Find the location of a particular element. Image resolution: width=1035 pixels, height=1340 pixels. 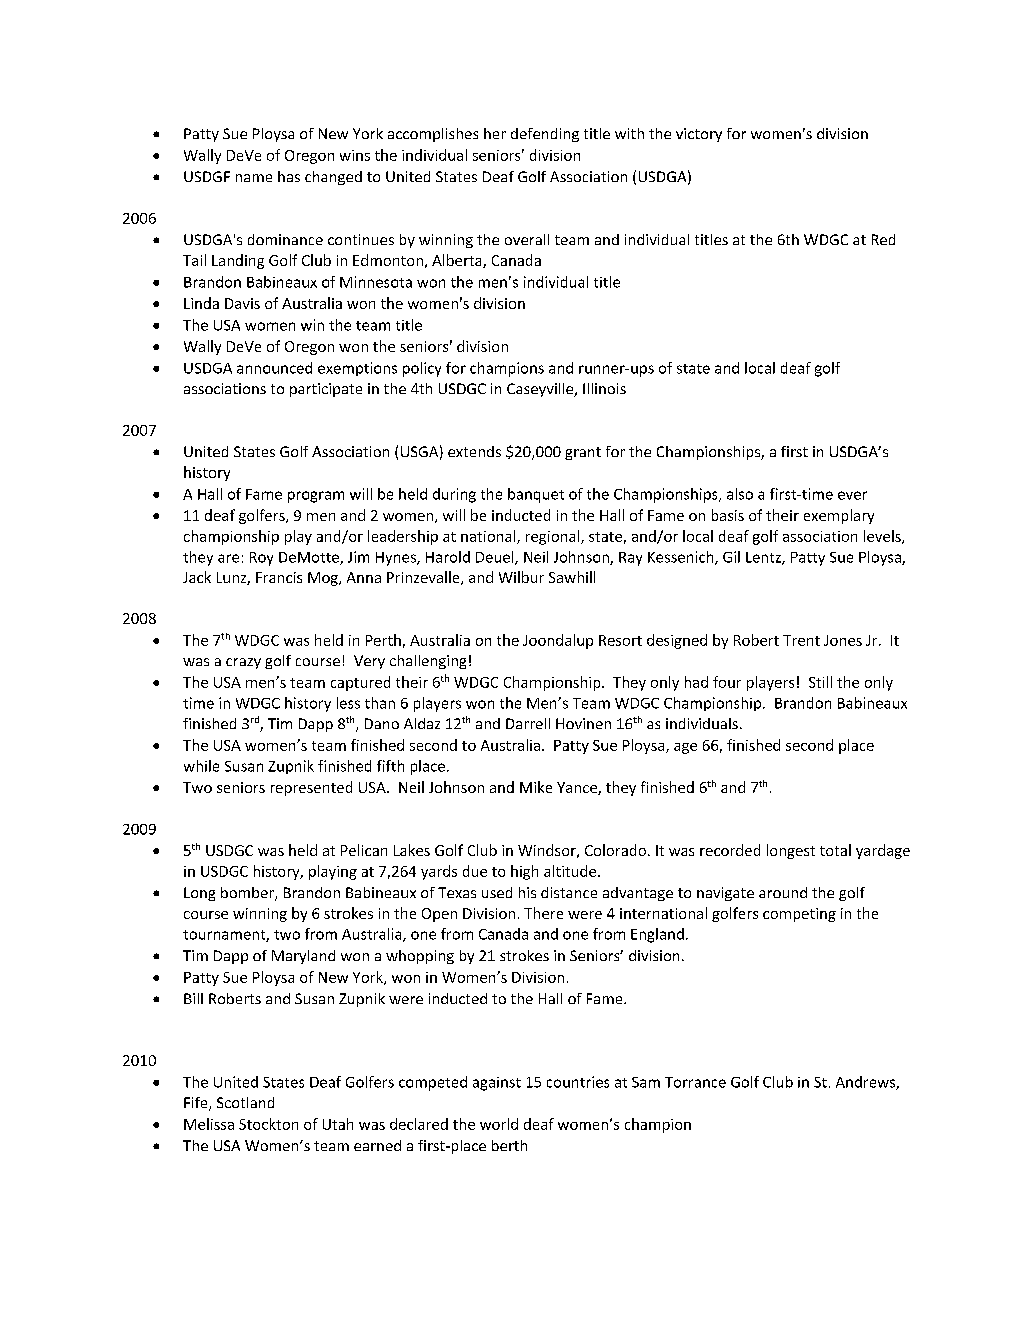

victory is located at coordinates (699, 135).
